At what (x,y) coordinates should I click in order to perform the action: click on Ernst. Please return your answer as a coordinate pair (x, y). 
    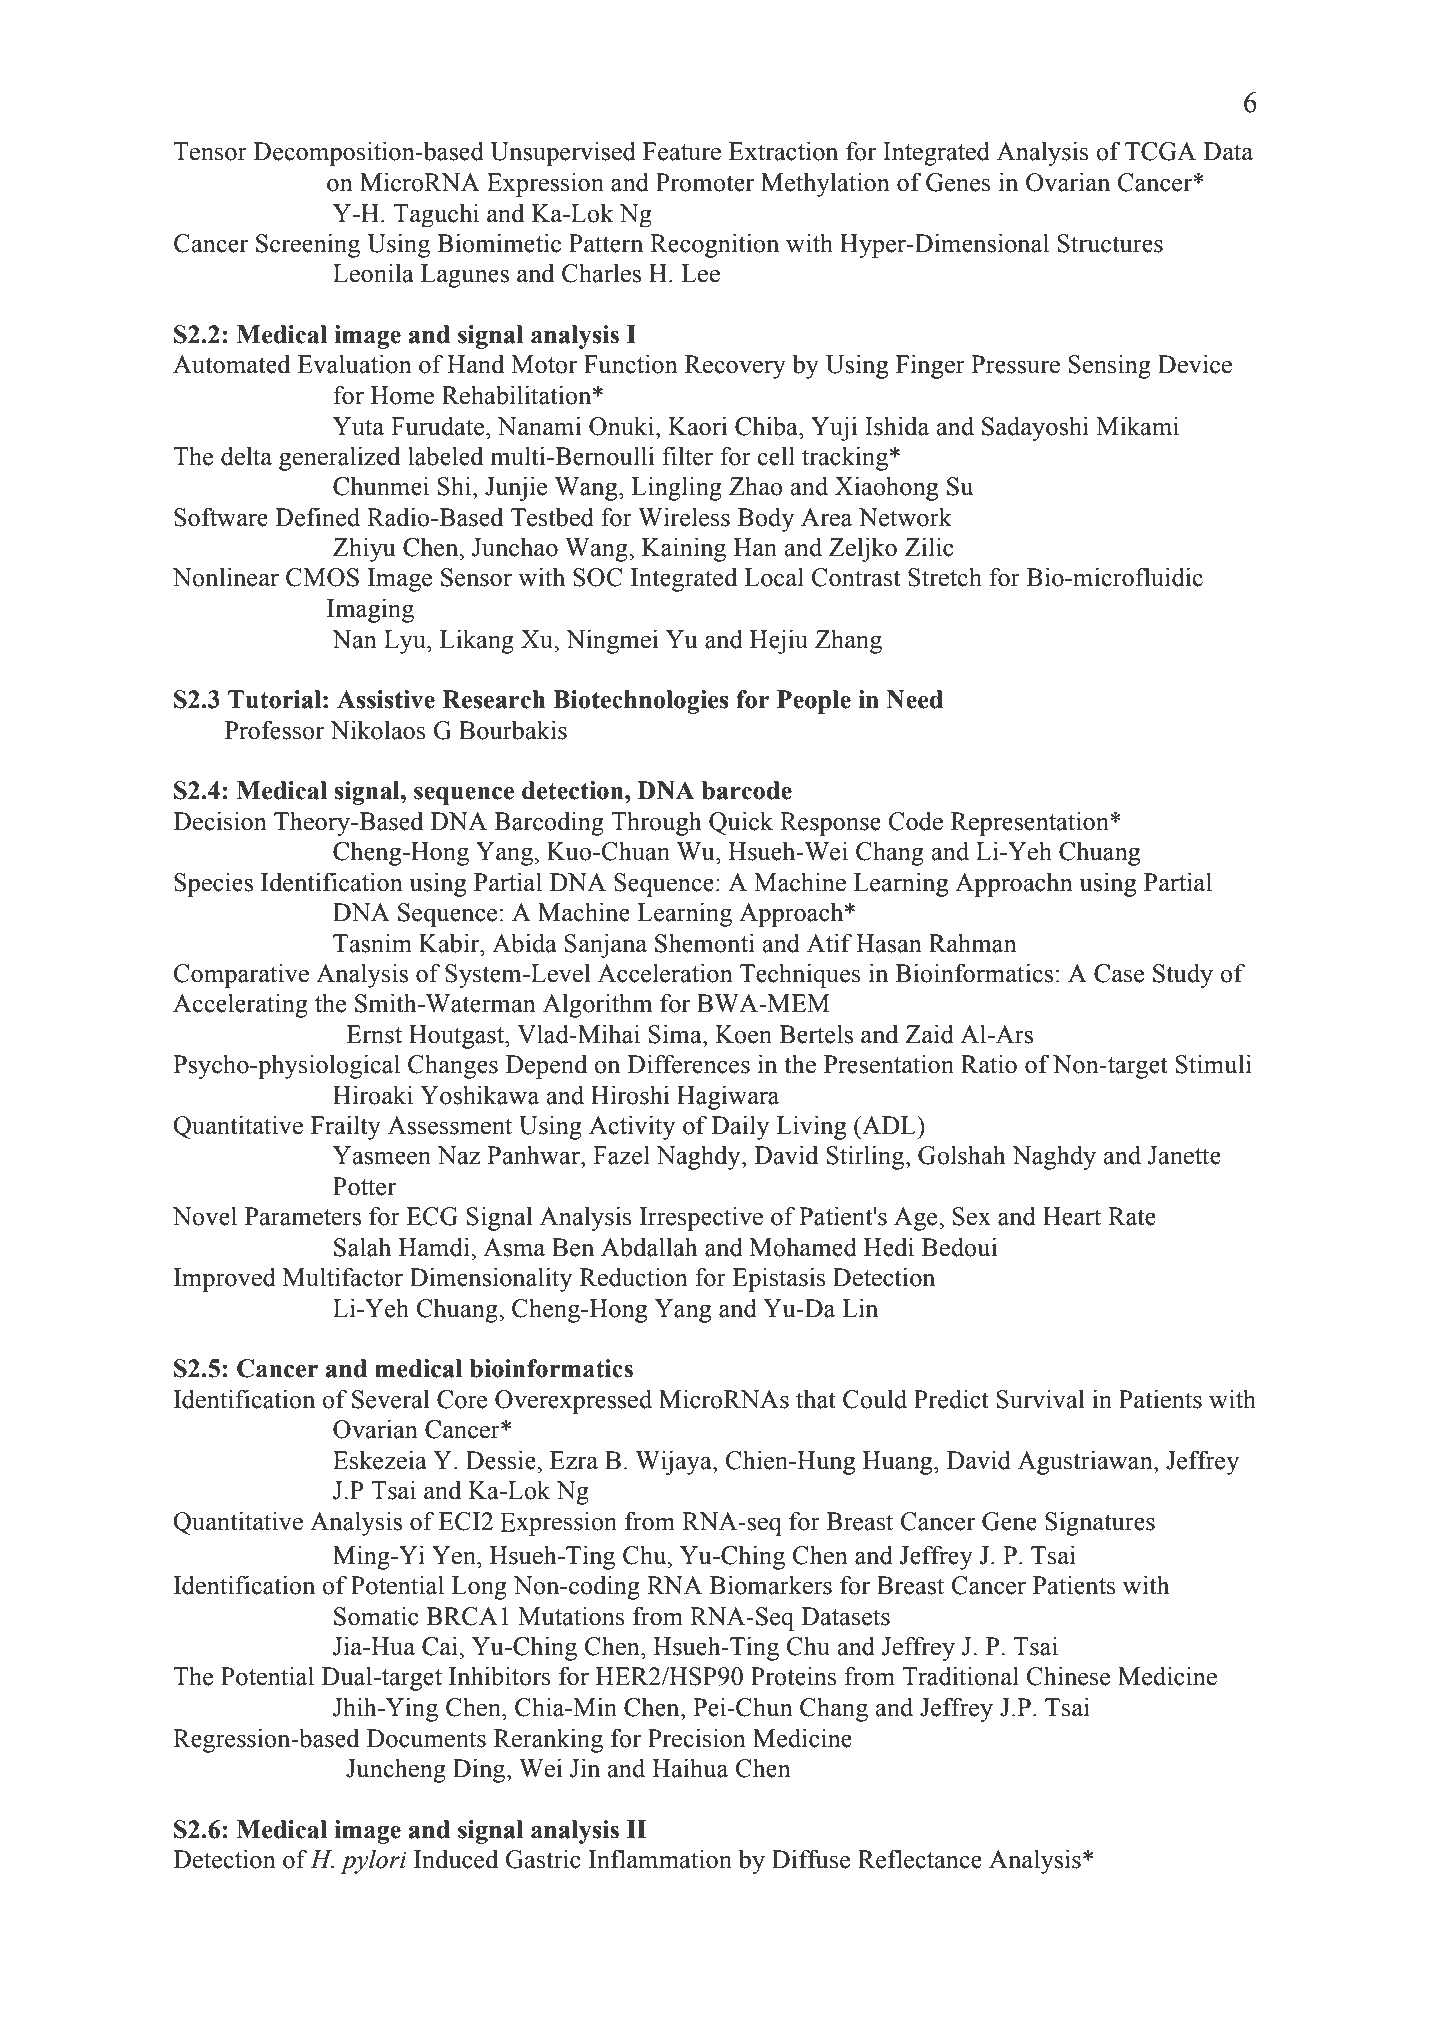
    Looking at the image, I should click on (374, 1034).
